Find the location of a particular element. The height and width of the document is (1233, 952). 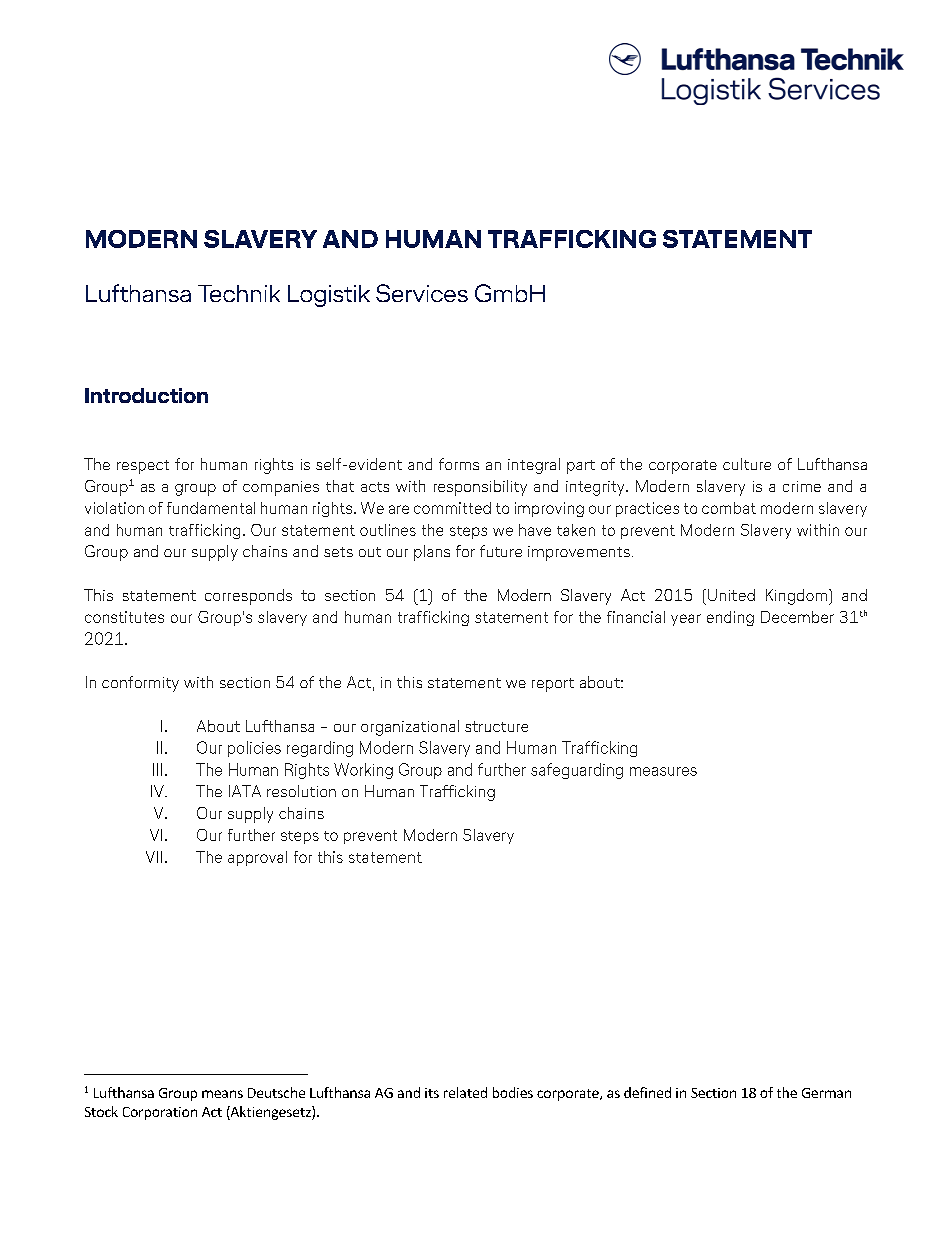

measures is located at coordinates (663, 771).
